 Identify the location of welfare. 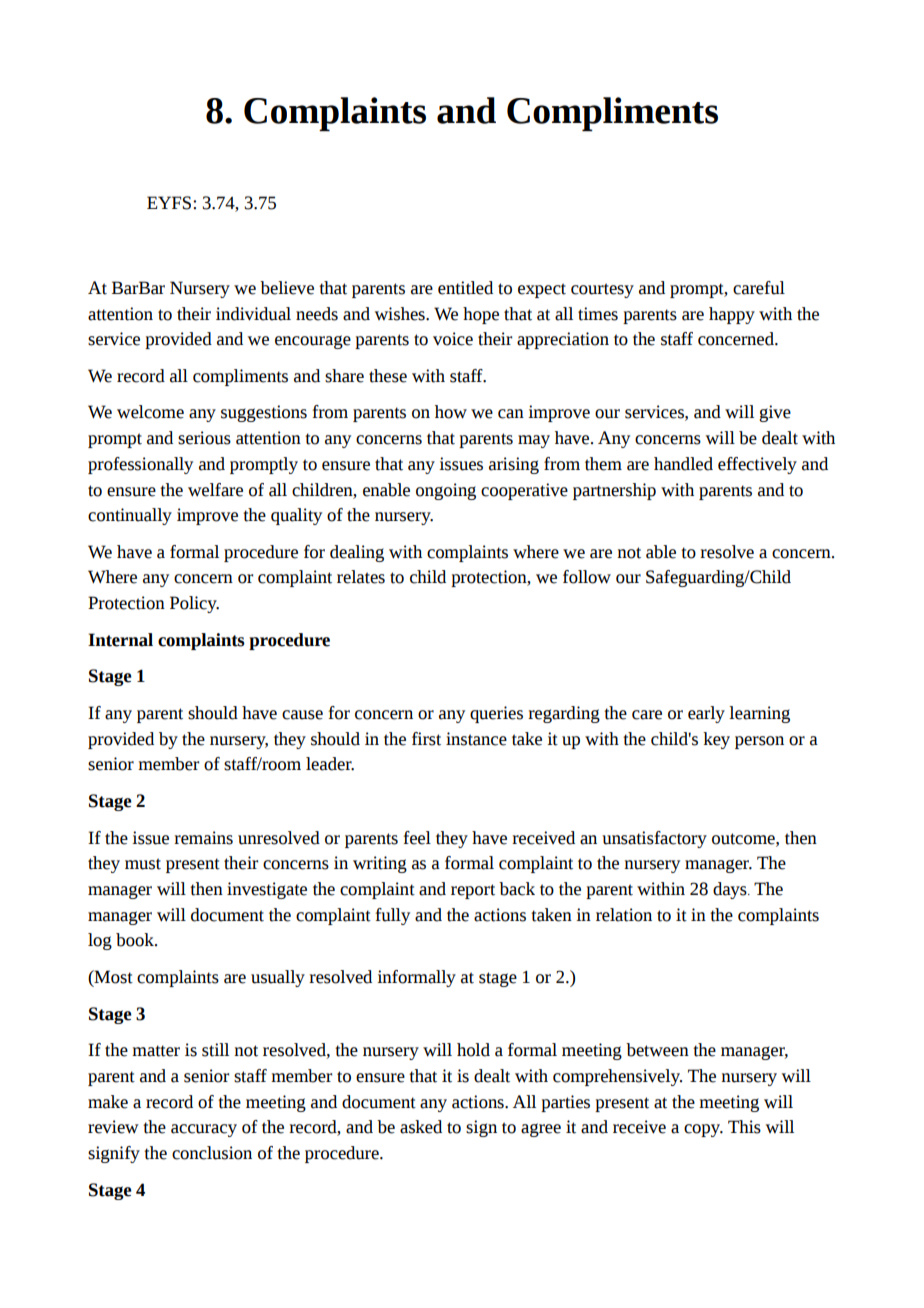
(215, 490).
